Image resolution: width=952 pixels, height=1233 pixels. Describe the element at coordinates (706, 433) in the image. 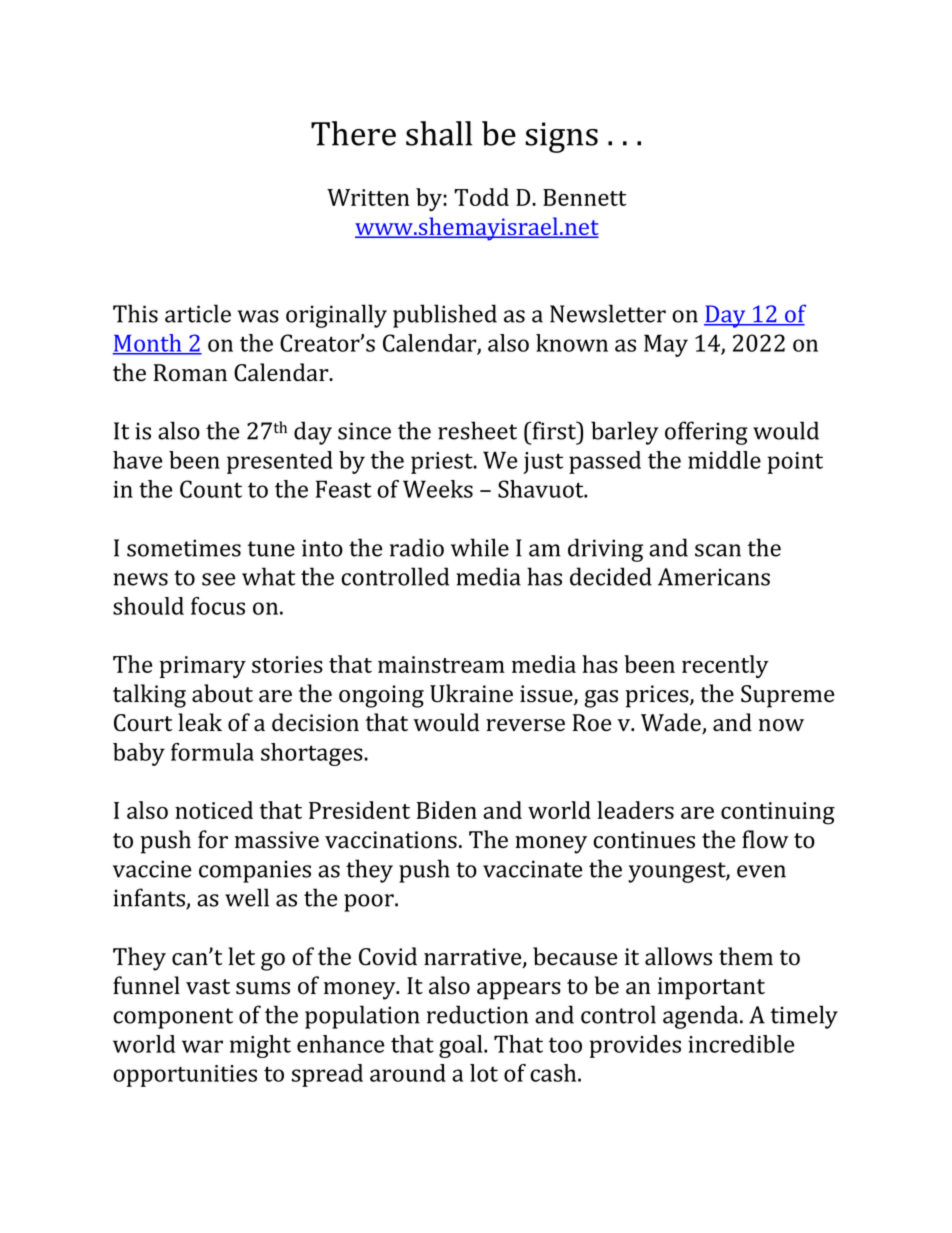

I see `offering` at that location.
